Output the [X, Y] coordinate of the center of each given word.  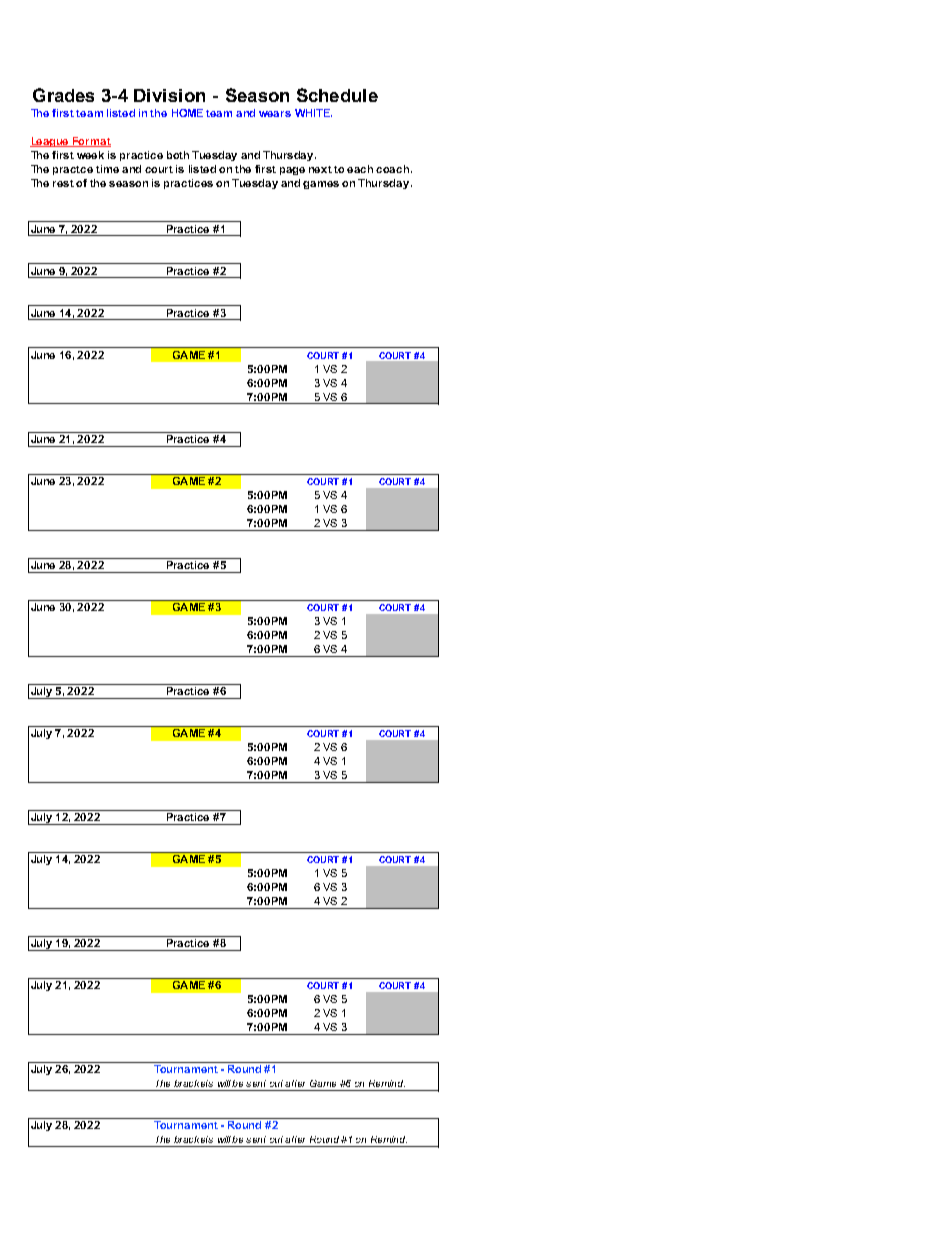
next [320, 169]
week [90, 155]
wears [275, 114]
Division [169, 95]
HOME [187, 113]
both [178, 155]
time [107, 169]
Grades [63, 95]
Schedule [337, 95]
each [360, 169]
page [292, 171]
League [51, 142]
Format [91, 142]
